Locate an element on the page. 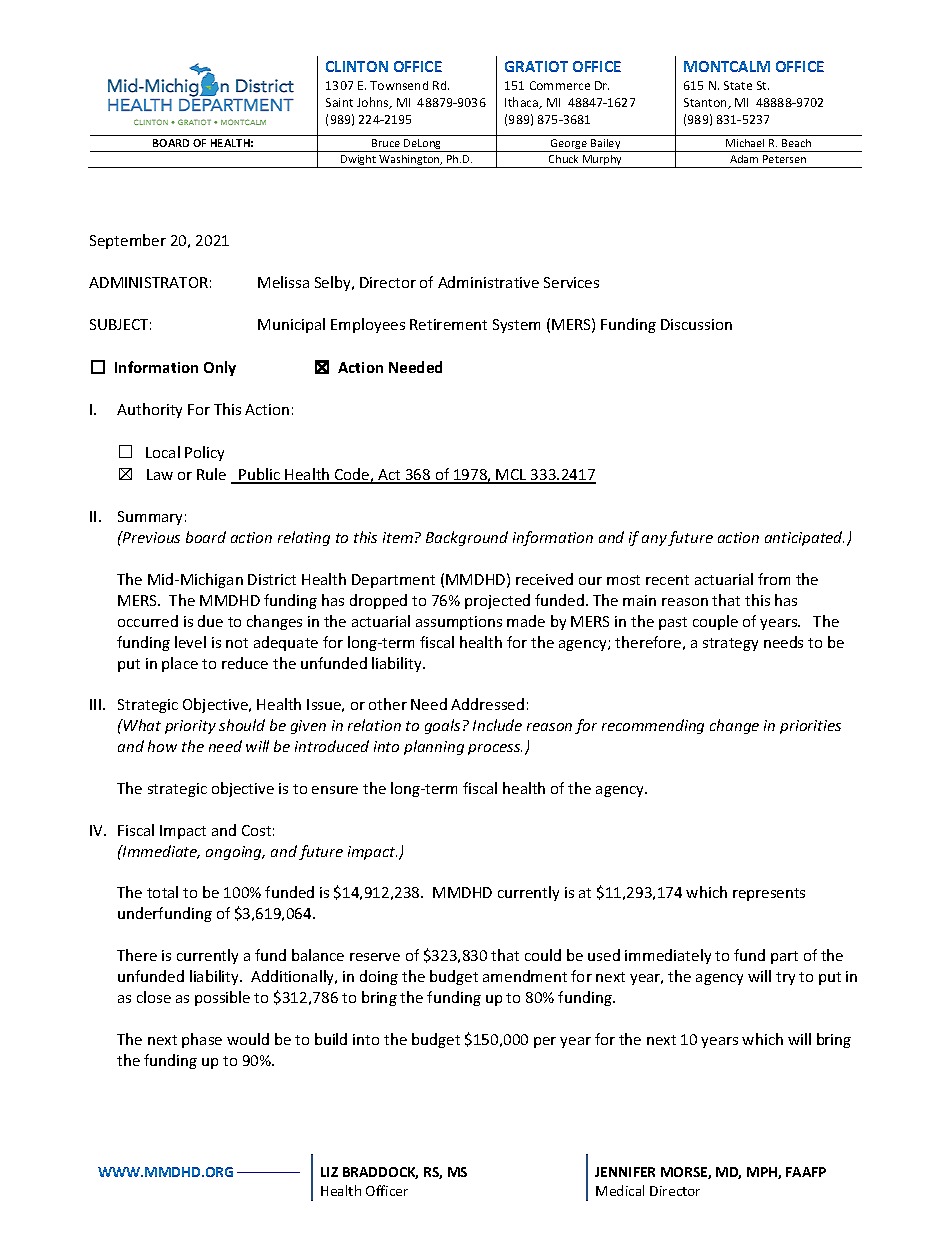 Image resolution: width=952 pixels, height=1233 pixels. Medical is located at coordinates (620, 1190).
